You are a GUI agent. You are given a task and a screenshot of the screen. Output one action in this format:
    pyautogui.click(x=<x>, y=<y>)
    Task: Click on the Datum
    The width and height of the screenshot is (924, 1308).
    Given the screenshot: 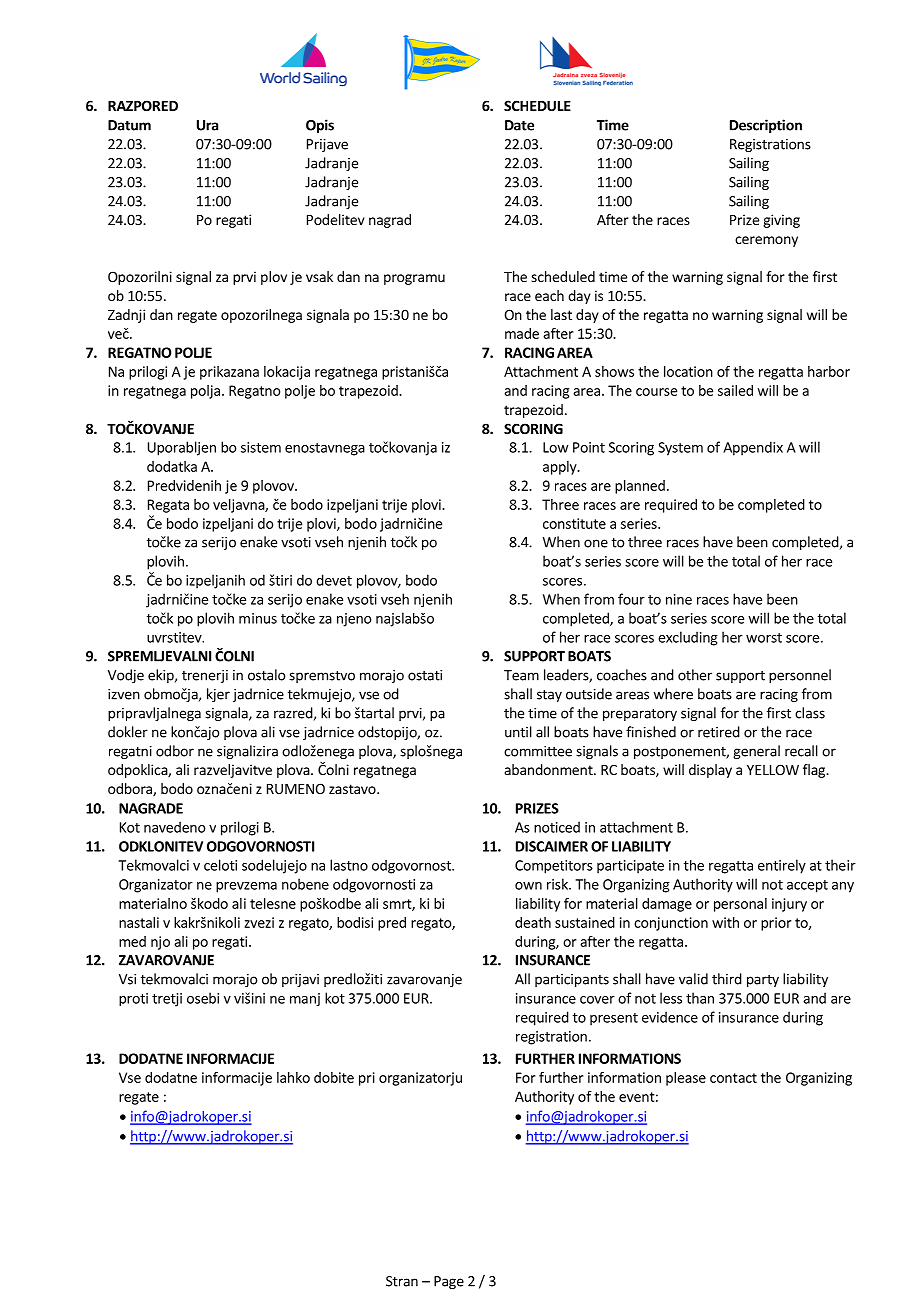 What is the action you would take?
    pyautogui.click(x=129, y=125)
